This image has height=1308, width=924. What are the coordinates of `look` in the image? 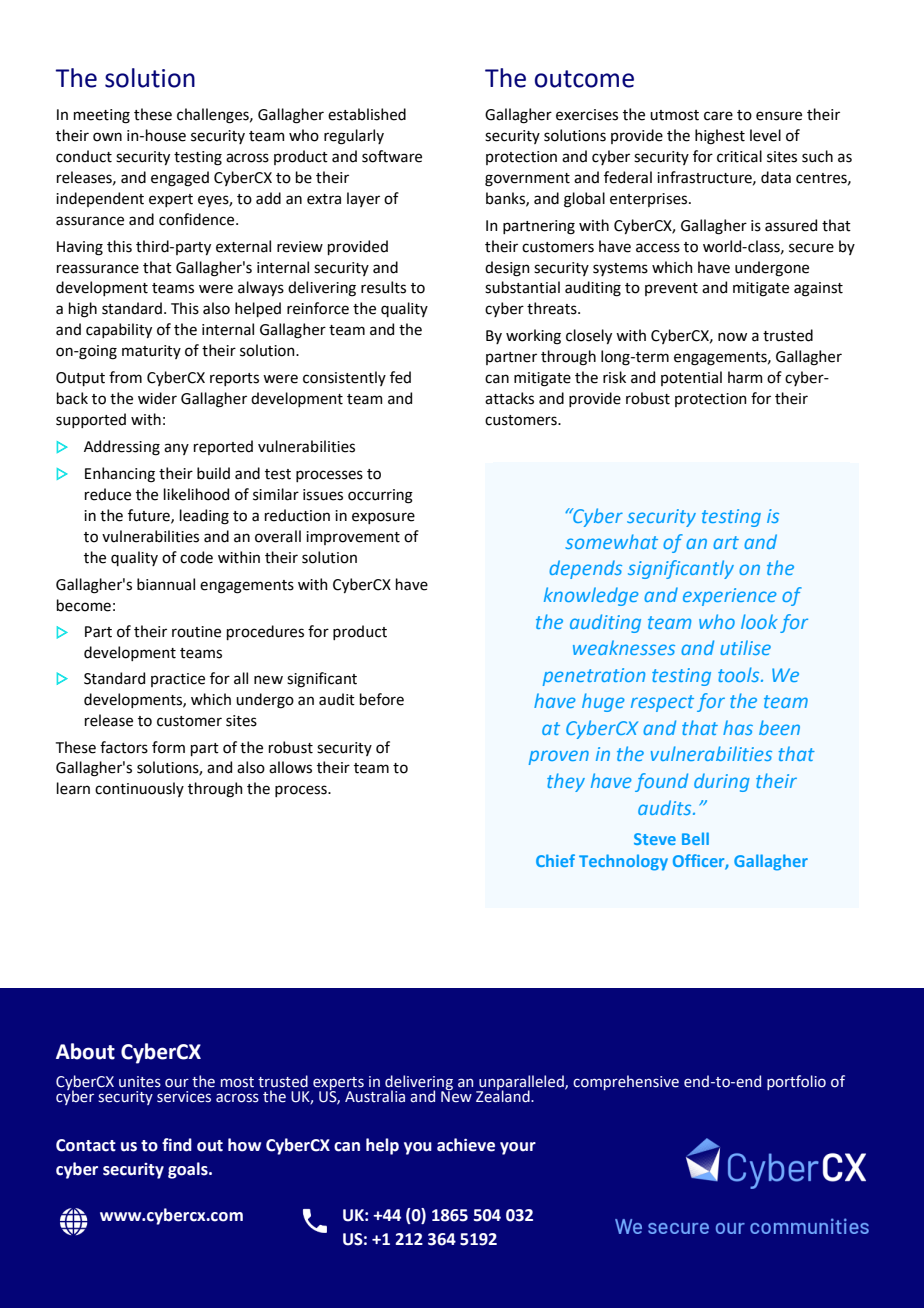 It's located at (759, 621).
